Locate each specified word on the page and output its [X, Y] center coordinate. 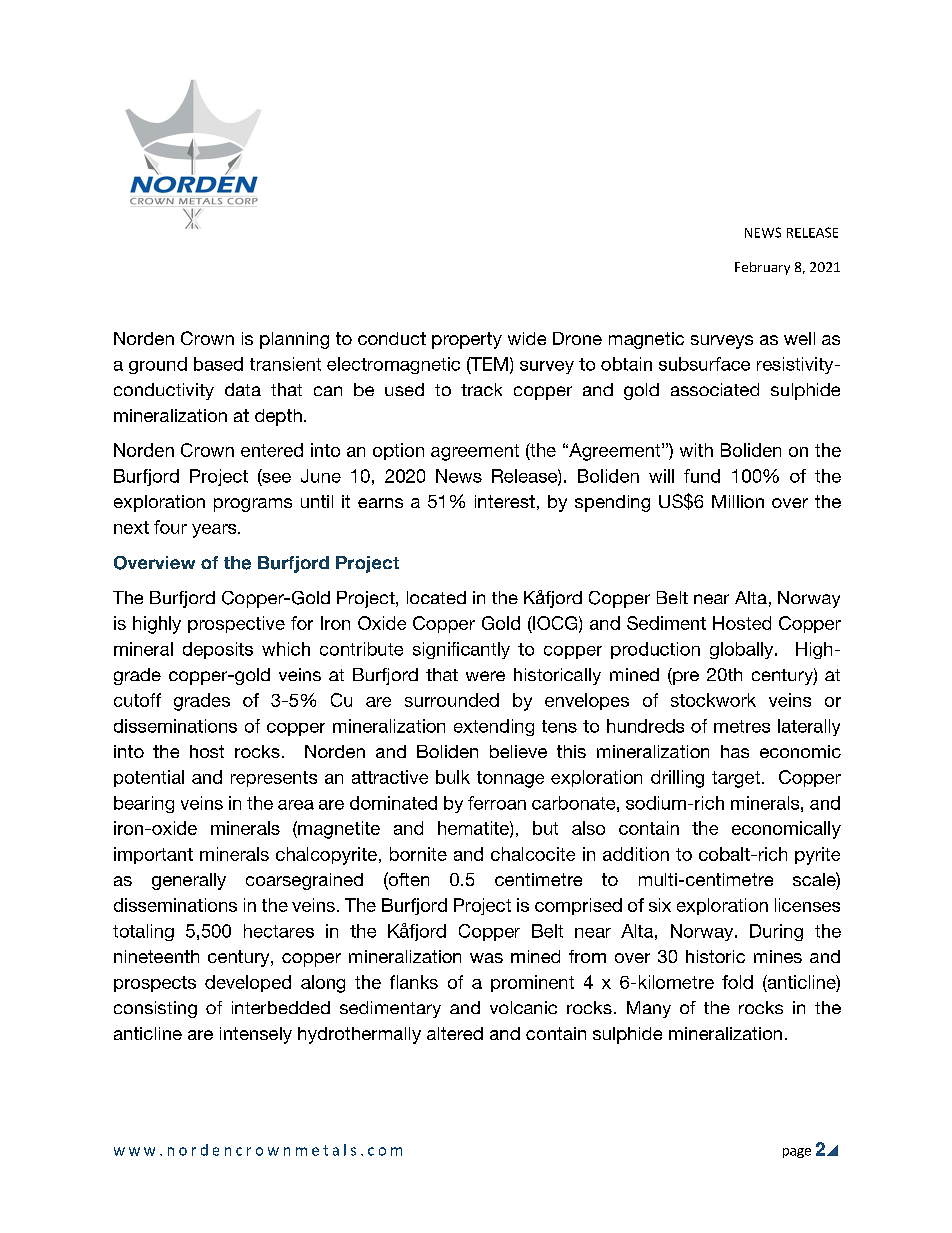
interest [505, 501]
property [467, 340]
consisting [155, 1009]
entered [272, 450]
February [762, 268]
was [486, 958]
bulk [453, 777]
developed [248, 983]
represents [274, 779]
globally [743, 650]
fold [737, 982]
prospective [236, 624]
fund [702, 476]
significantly [461, 650]
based [218, 364]
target [736, 779]
